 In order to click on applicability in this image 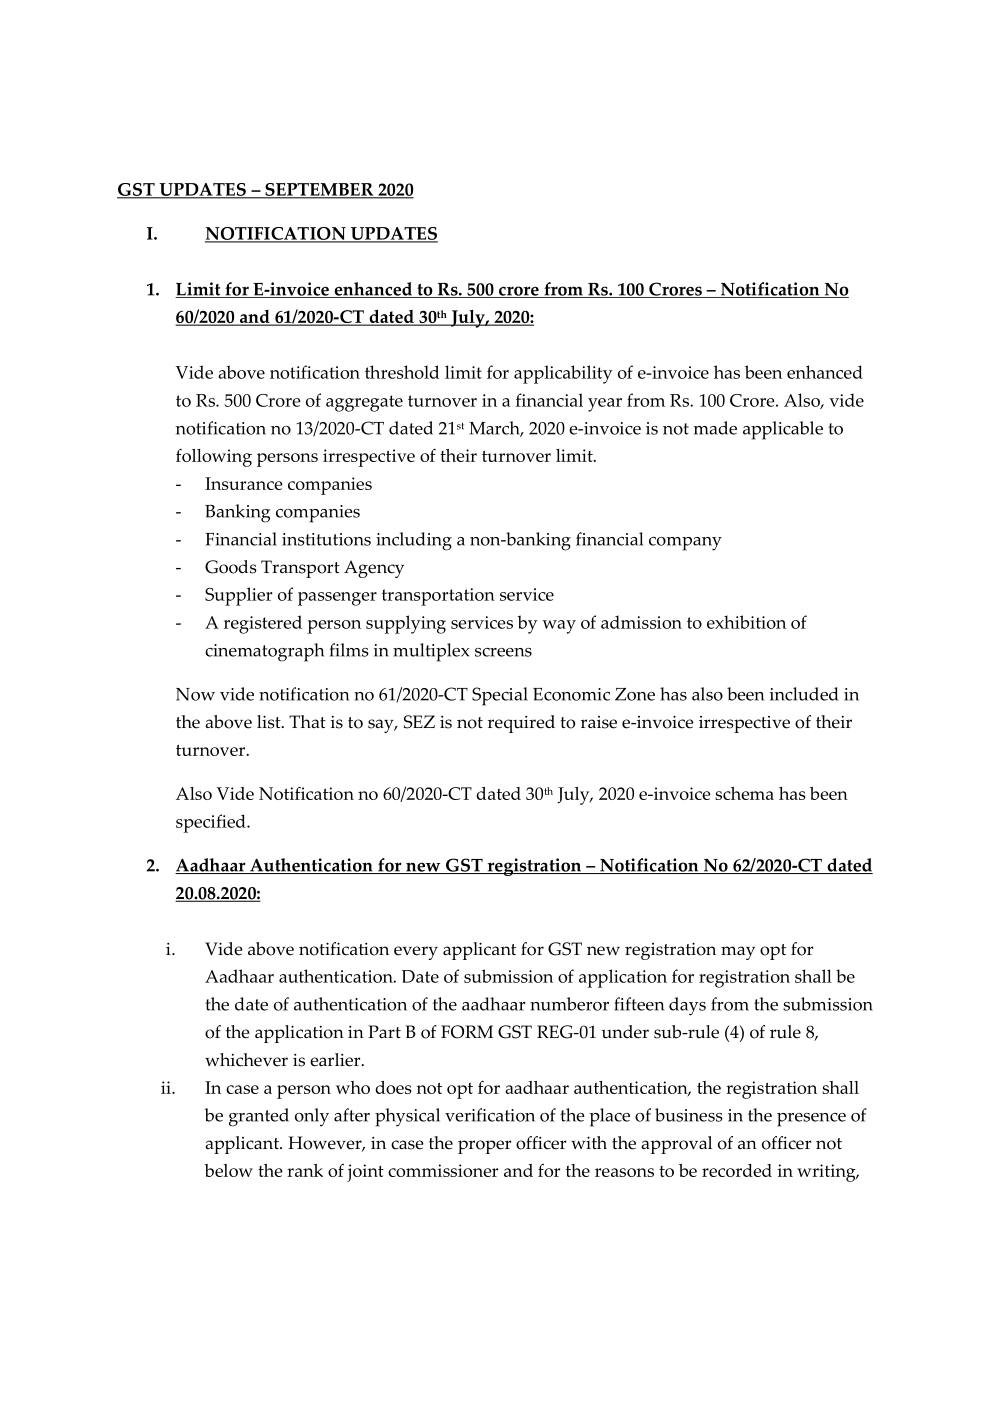, I will do `click(563, 374)`.
